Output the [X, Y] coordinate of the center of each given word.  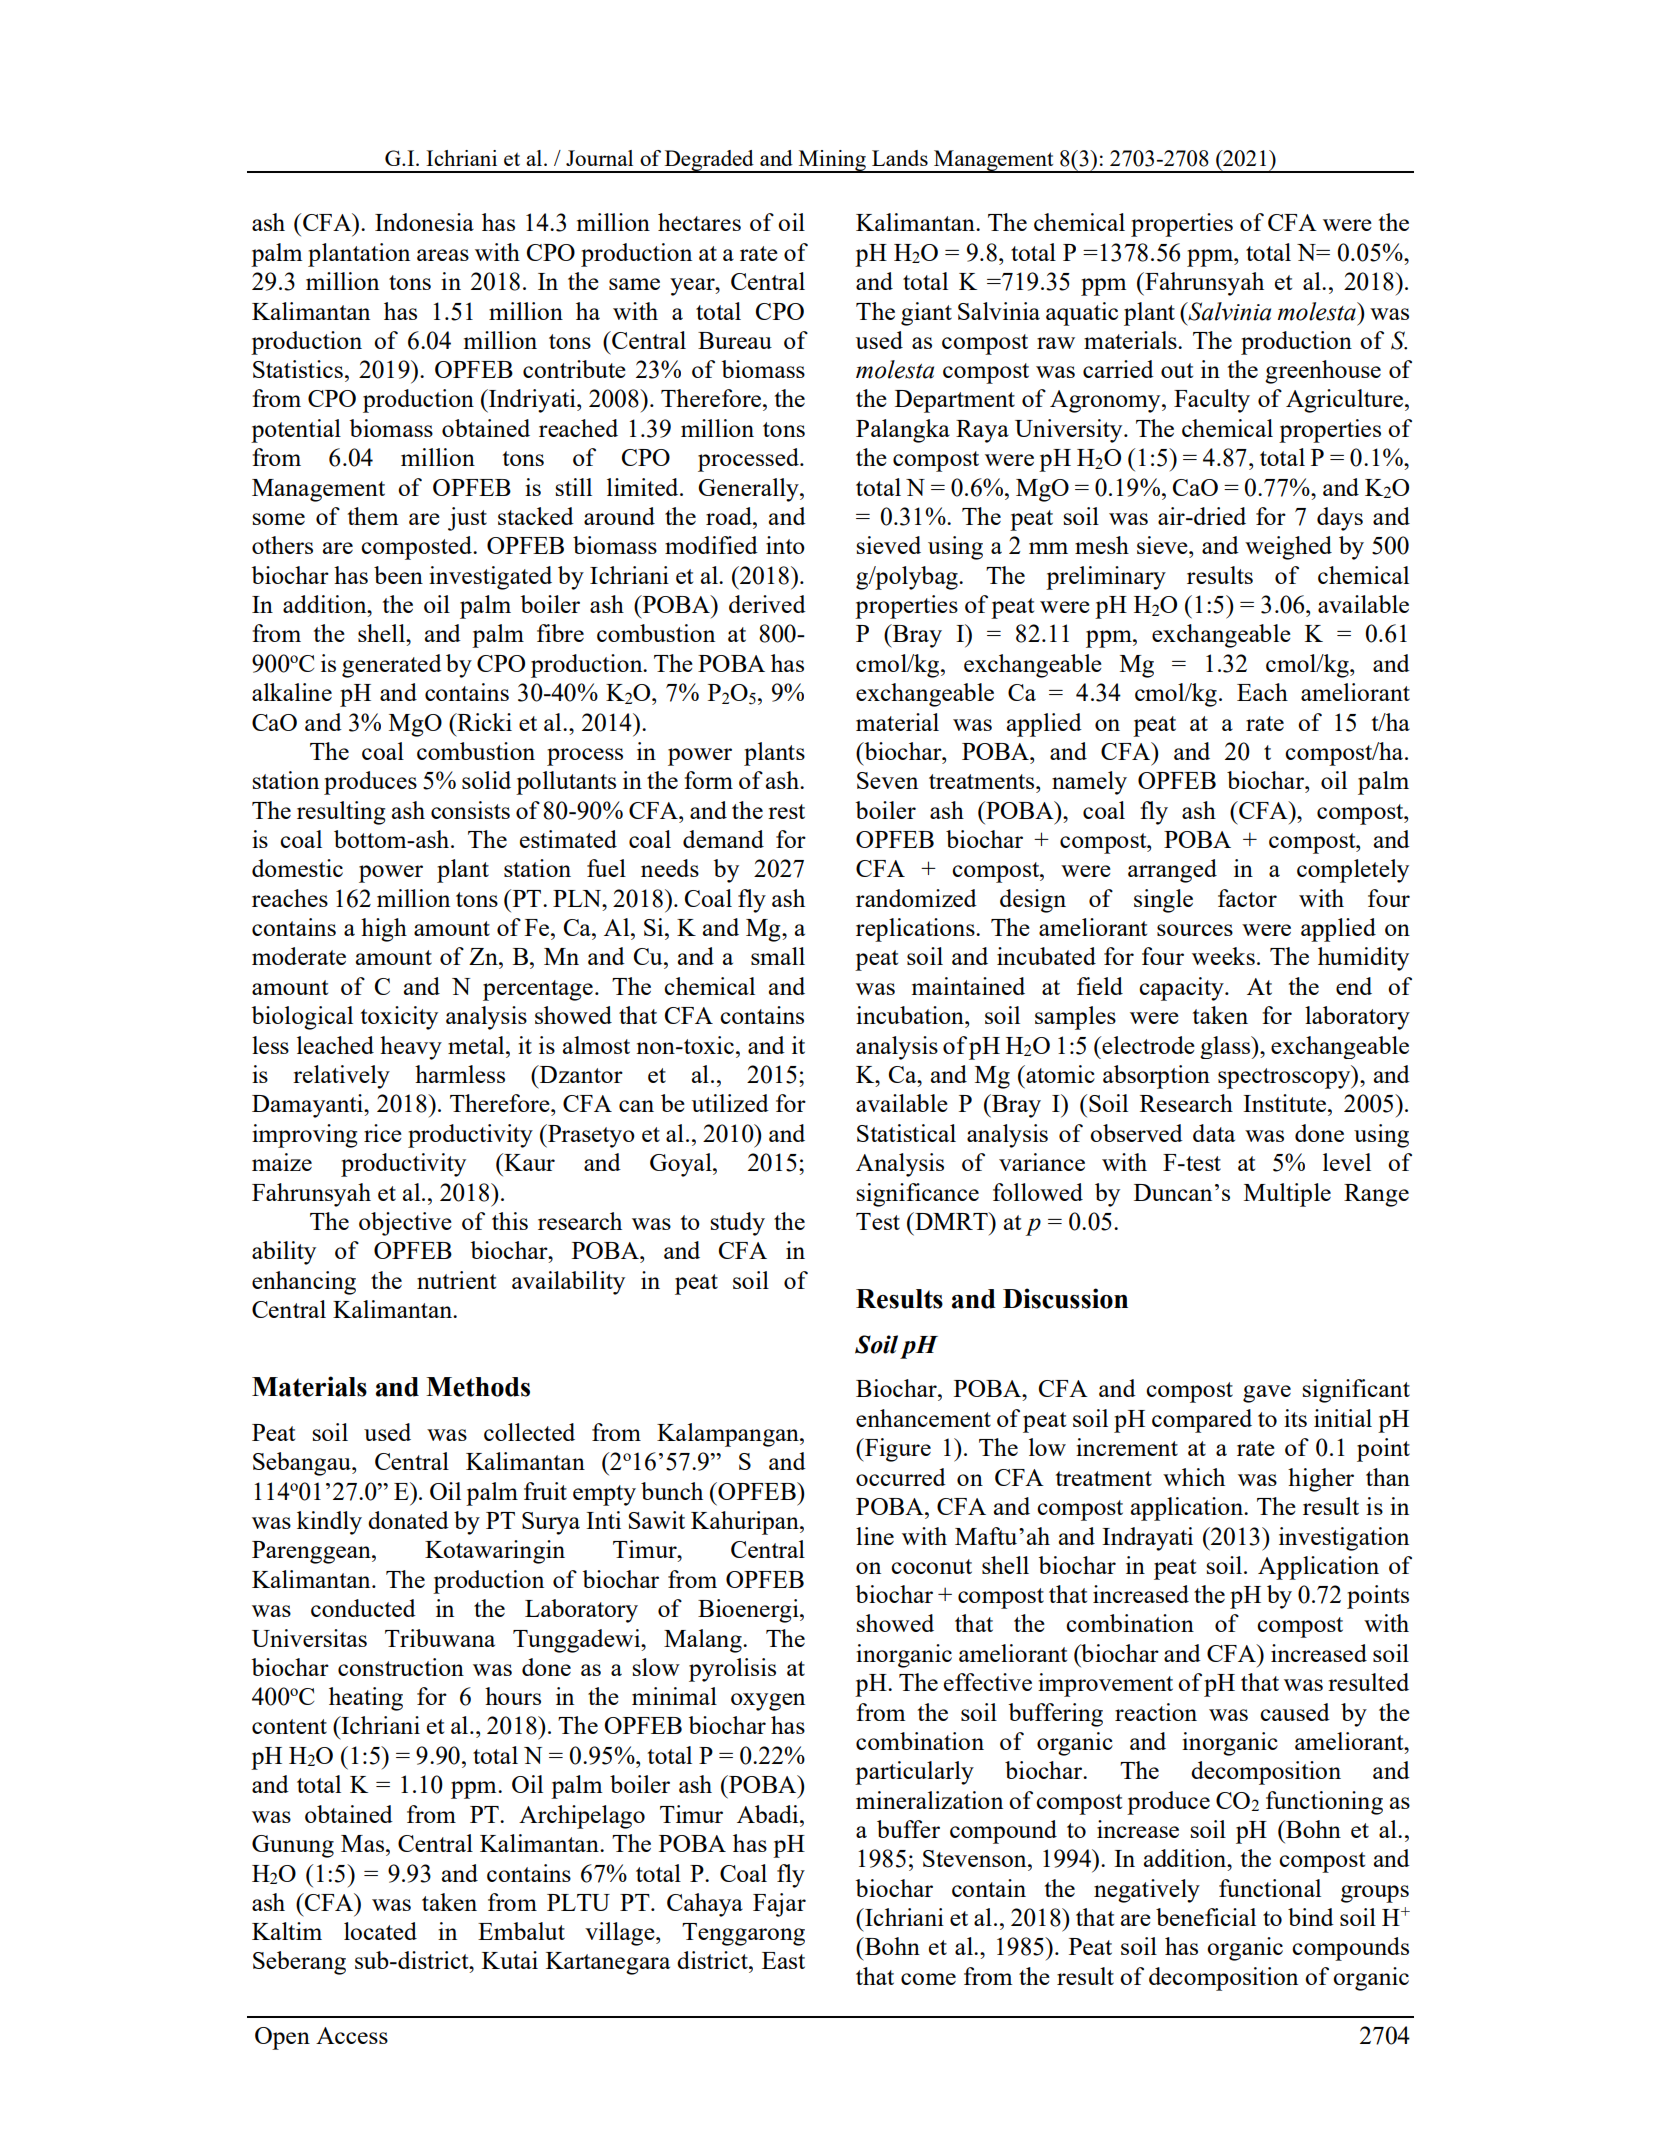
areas [443, 255]
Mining [832, 161]
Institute [1286, 1103]
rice [383, 1133]
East [783, 1960]
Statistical [906, 1133]
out [1177, 370]
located [380, 1931]
